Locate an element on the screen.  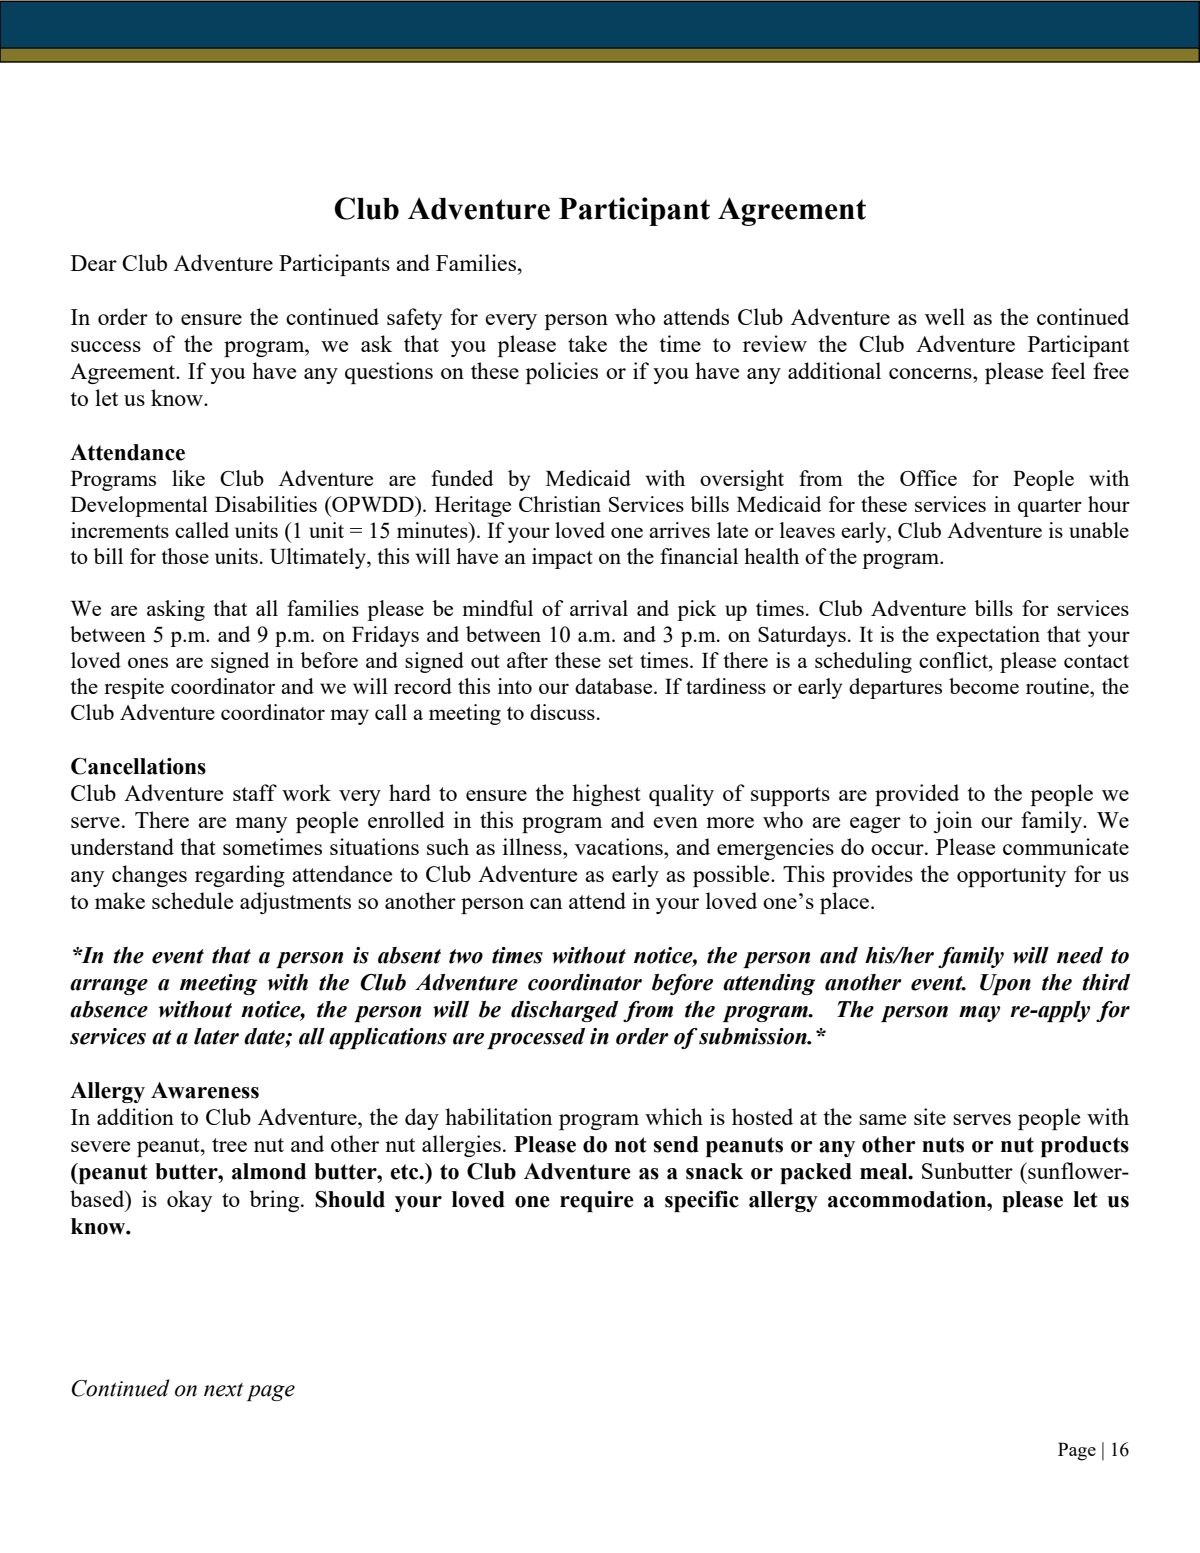
meal is located at coordinates (885, 1171).
